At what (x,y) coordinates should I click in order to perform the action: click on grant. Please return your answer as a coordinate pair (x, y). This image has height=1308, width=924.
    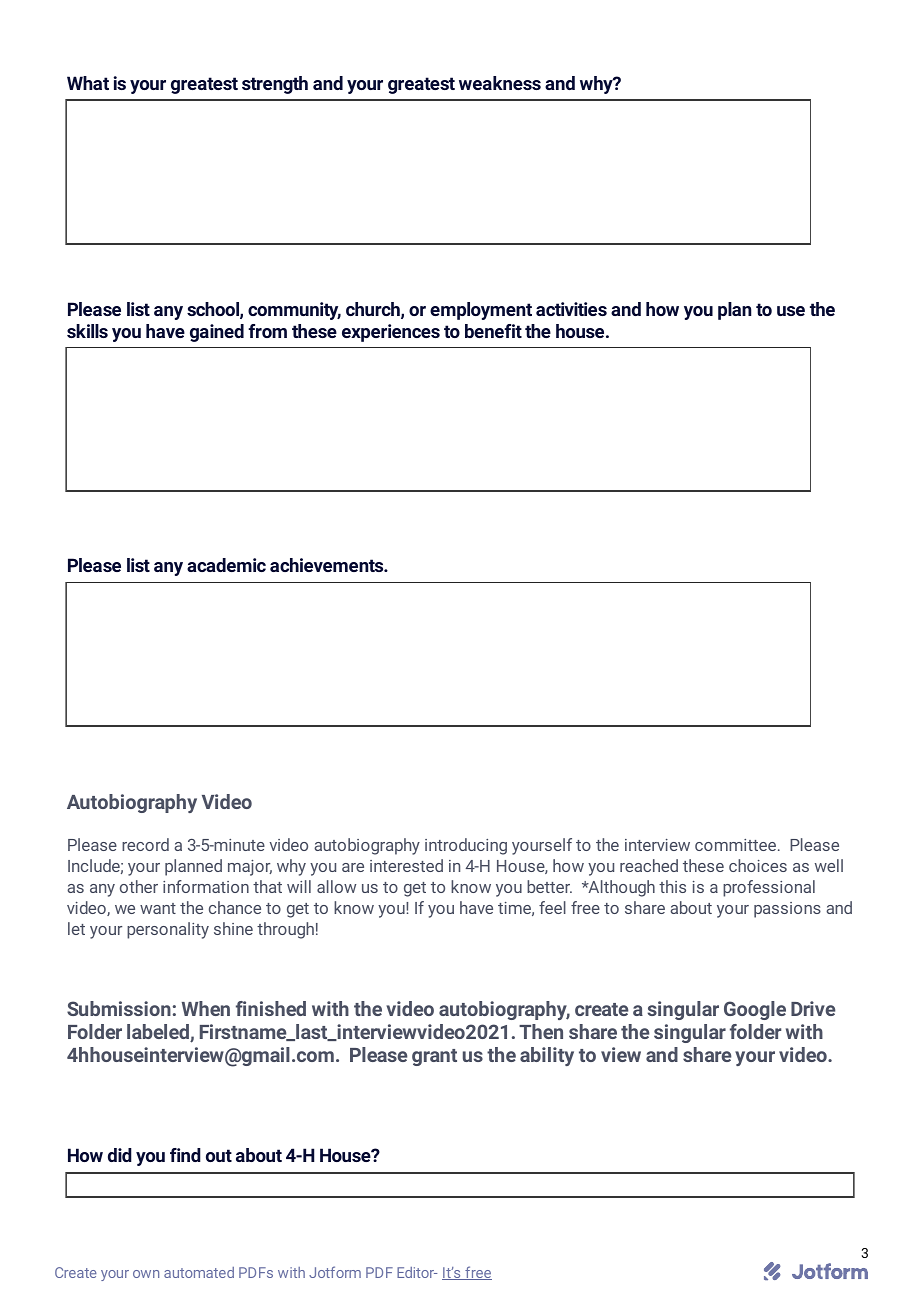
    Looking at the image, I should click on (434, 1057).
